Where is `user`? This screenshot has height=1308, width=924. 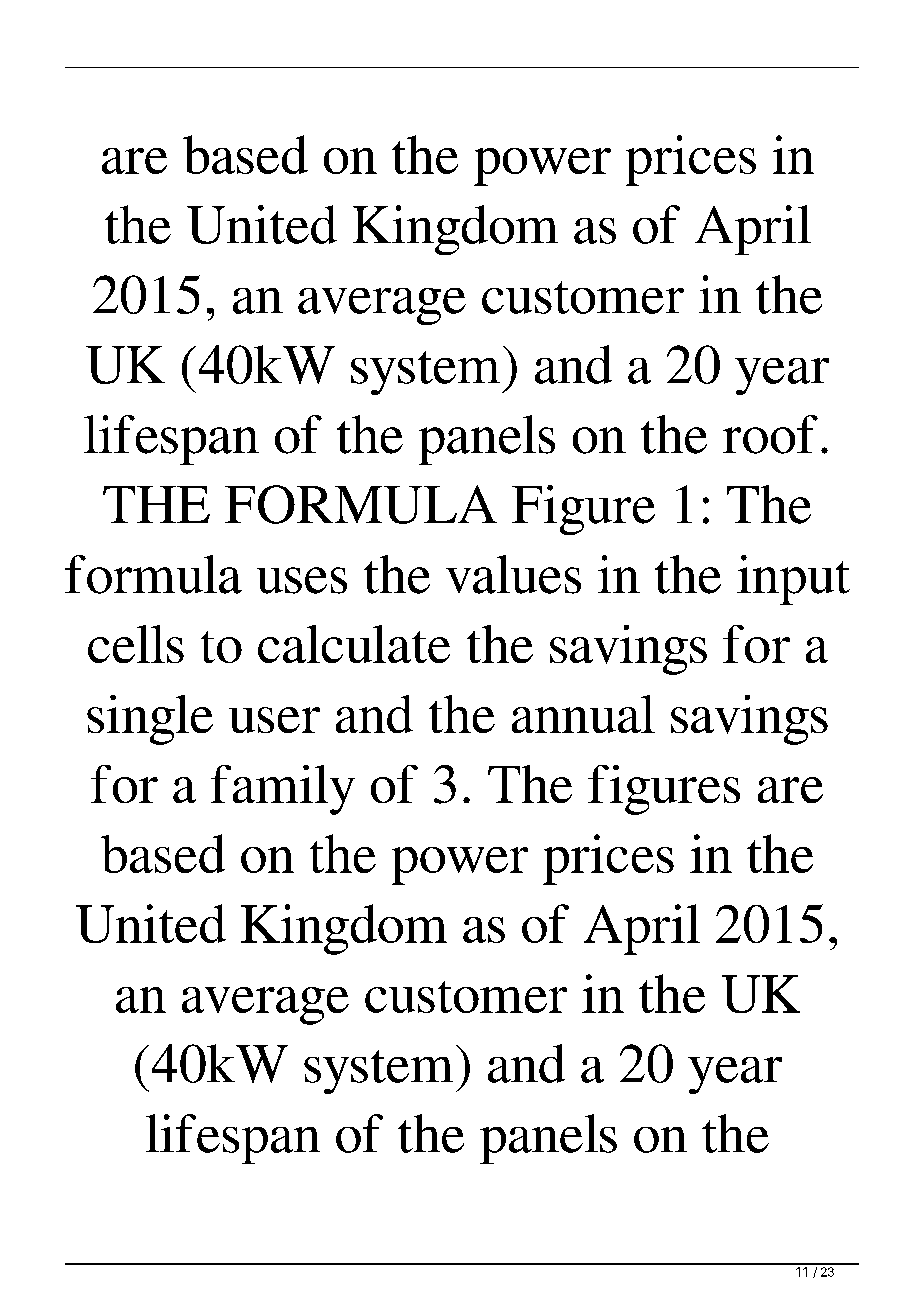 user is located at coordinates (274, 720).
